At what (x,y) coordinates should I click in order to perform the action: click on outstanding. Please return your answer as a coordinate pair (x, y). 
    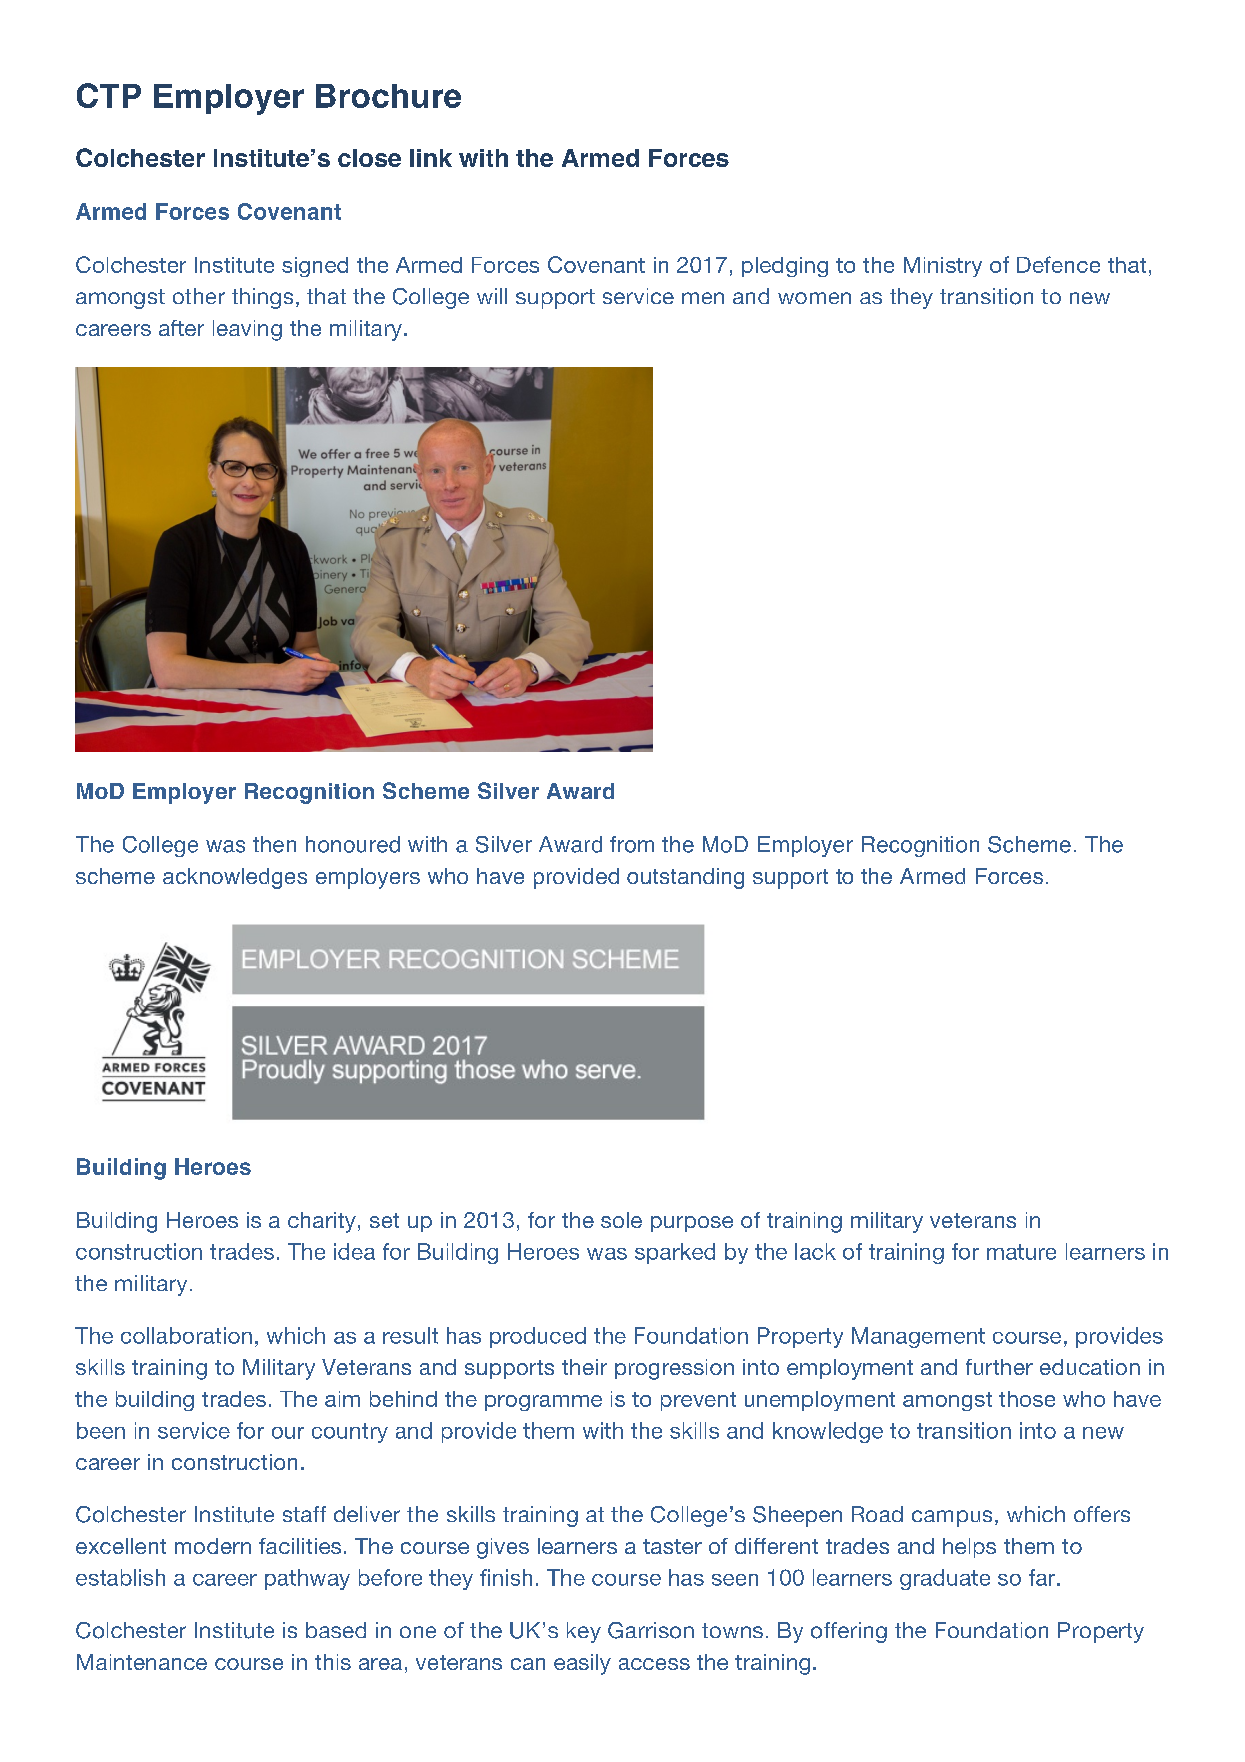
    Looking at the image, I should click on (685, 878).
